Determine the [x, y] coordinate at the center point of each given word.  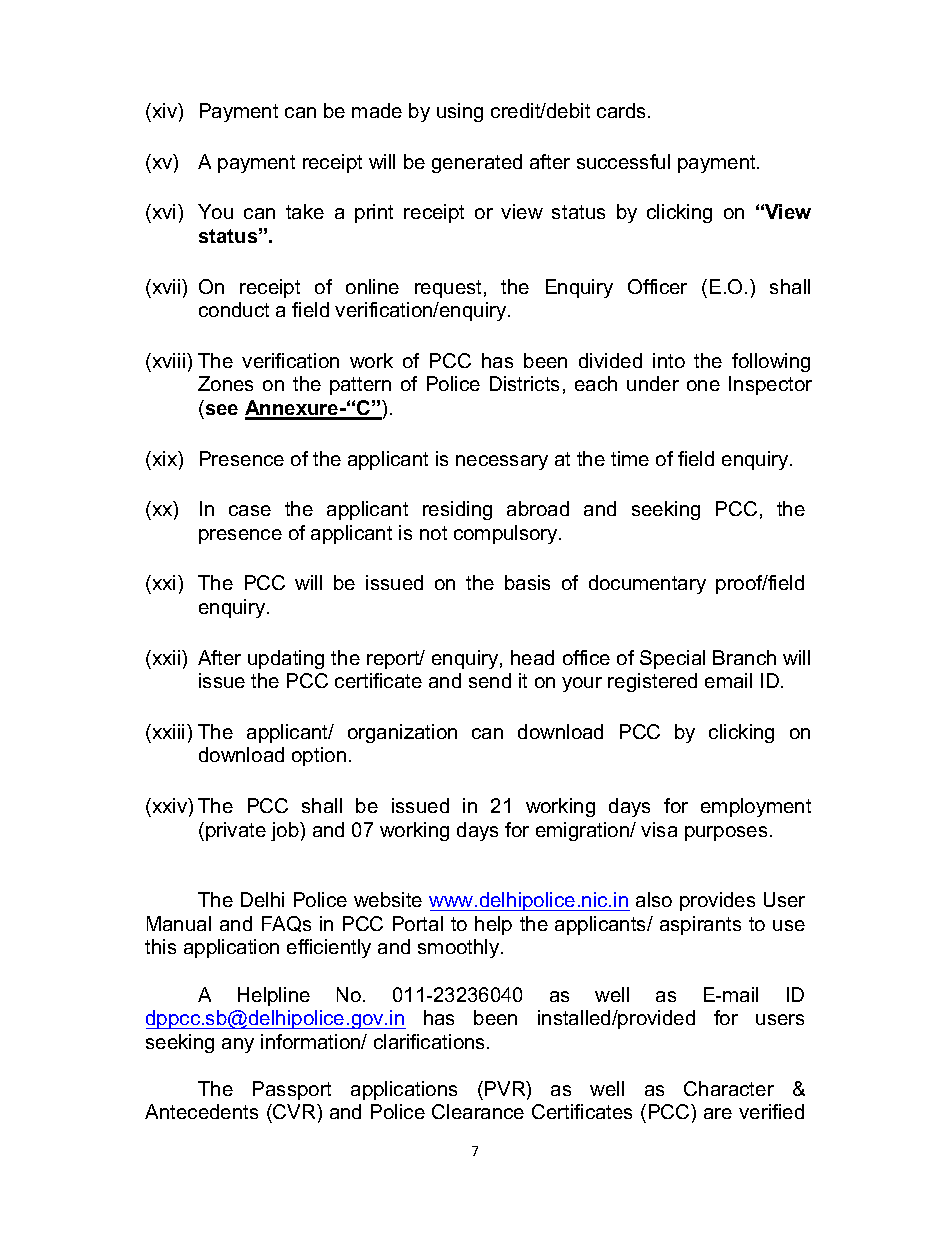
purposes [726, 833]
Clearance [478, 1111]
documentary [647, 584]
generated [477, 163]
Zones [225, 383]
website [388, 899]
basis [527, 582]
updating [286, 659]
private [236, 831]
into [669, 360]
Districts [524, 383]
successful [623, 161]
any [238, 1045]
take [305, 211]
